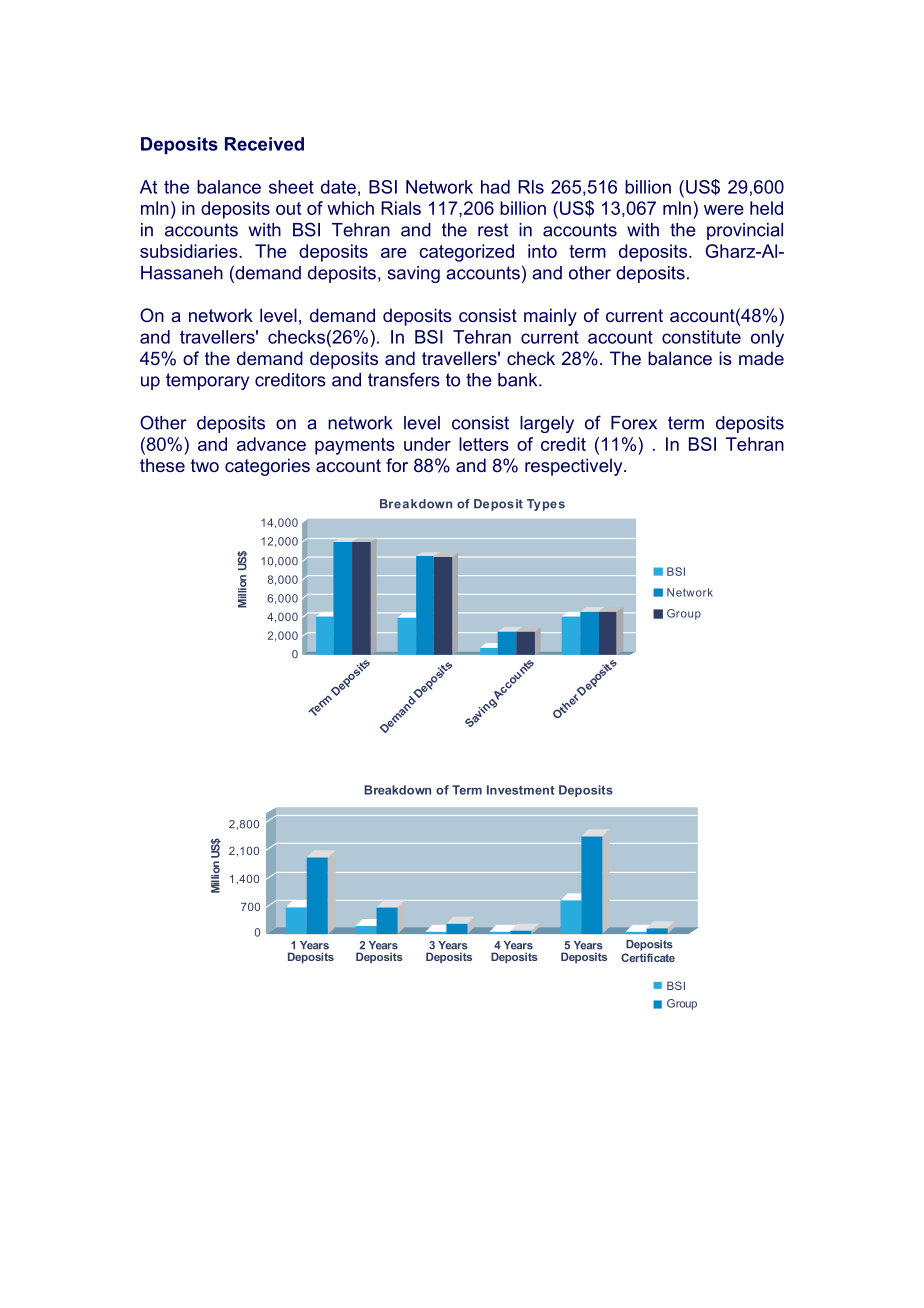 Image resolution: width=924 pixels, height=1308 pixels. I want to click on advance, so click(271, 444).
